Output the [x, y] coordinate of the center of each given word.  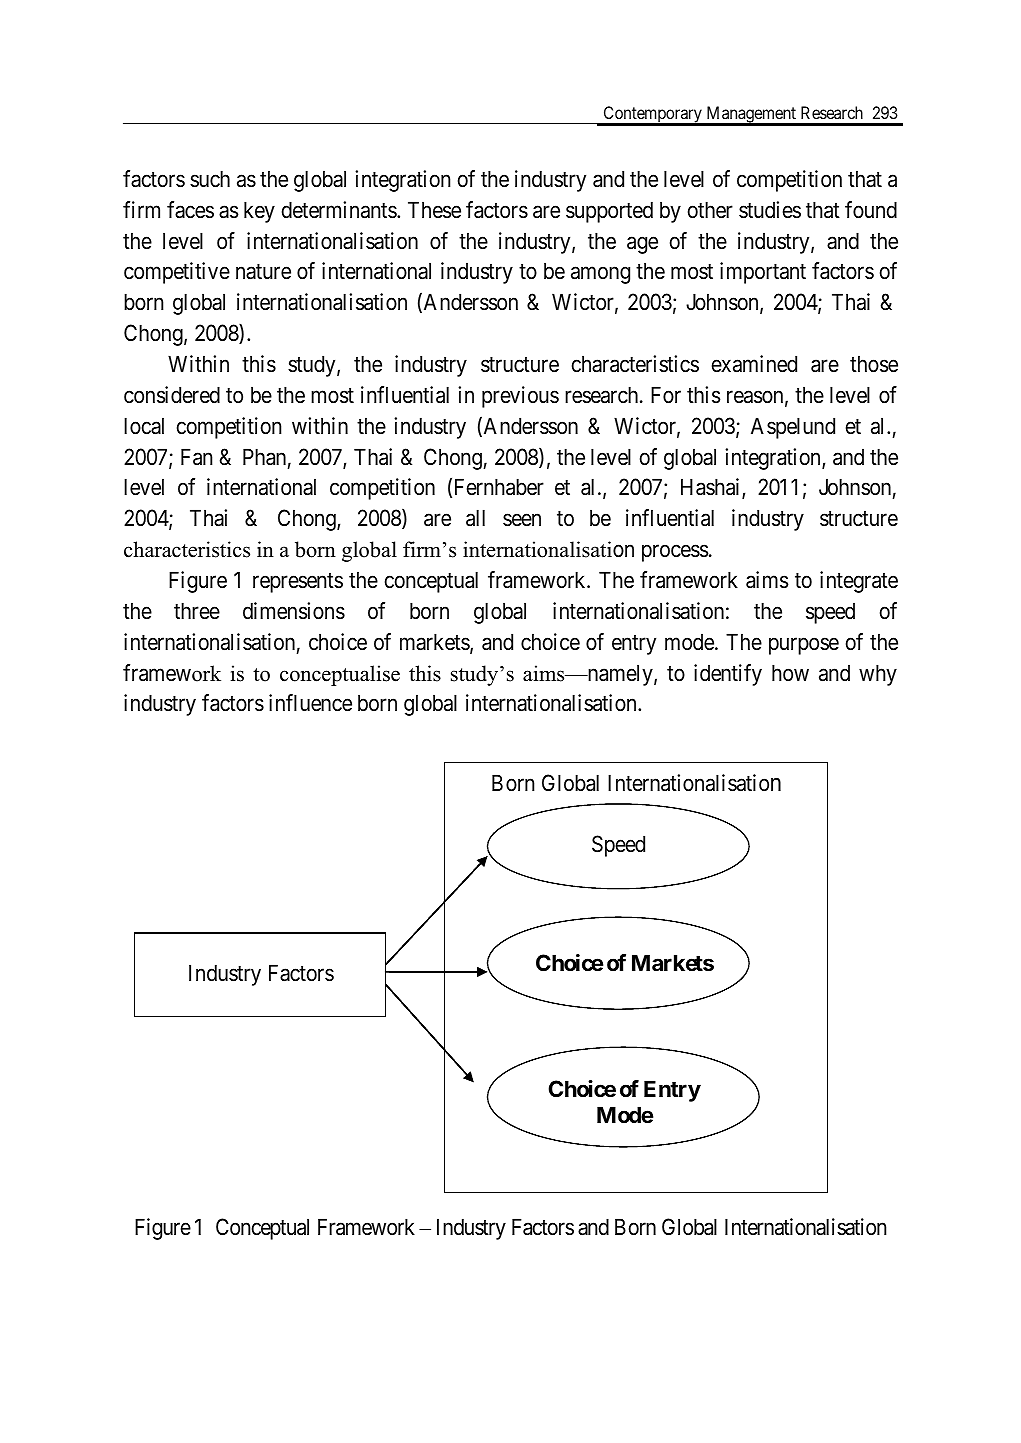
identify [728, 675]
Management [751, 115]
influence [310, 703]
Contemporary [652, 115]
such [210, 179]
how [790, 672]
